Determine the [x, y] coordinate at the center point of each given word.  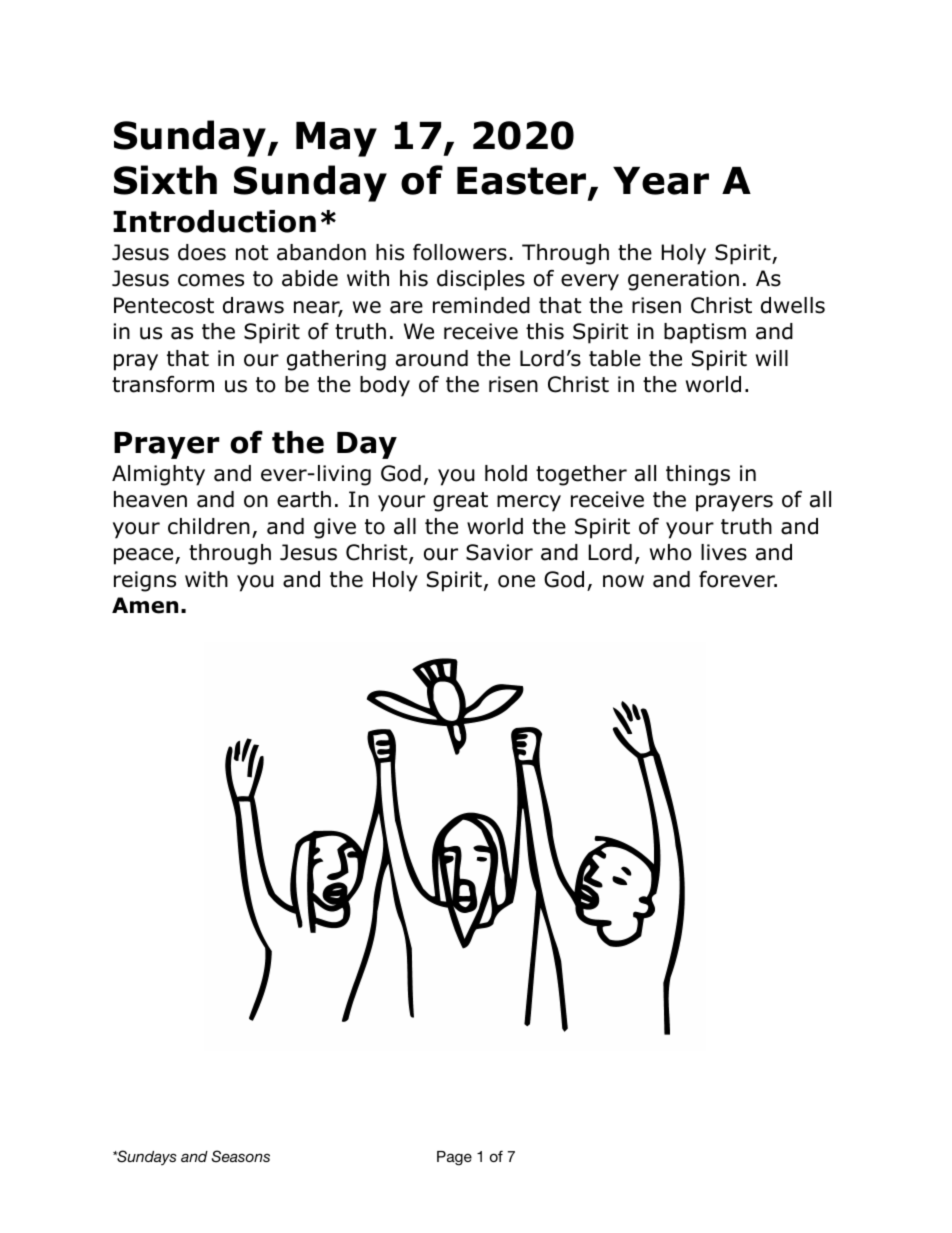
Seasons [240, 1156]
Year [661, 181]
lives [724, 552]
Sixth [165, 180]
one [516, 581]
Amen [145, 605]
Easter [523, 182]
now [623, 581]
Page [454, 1158]
